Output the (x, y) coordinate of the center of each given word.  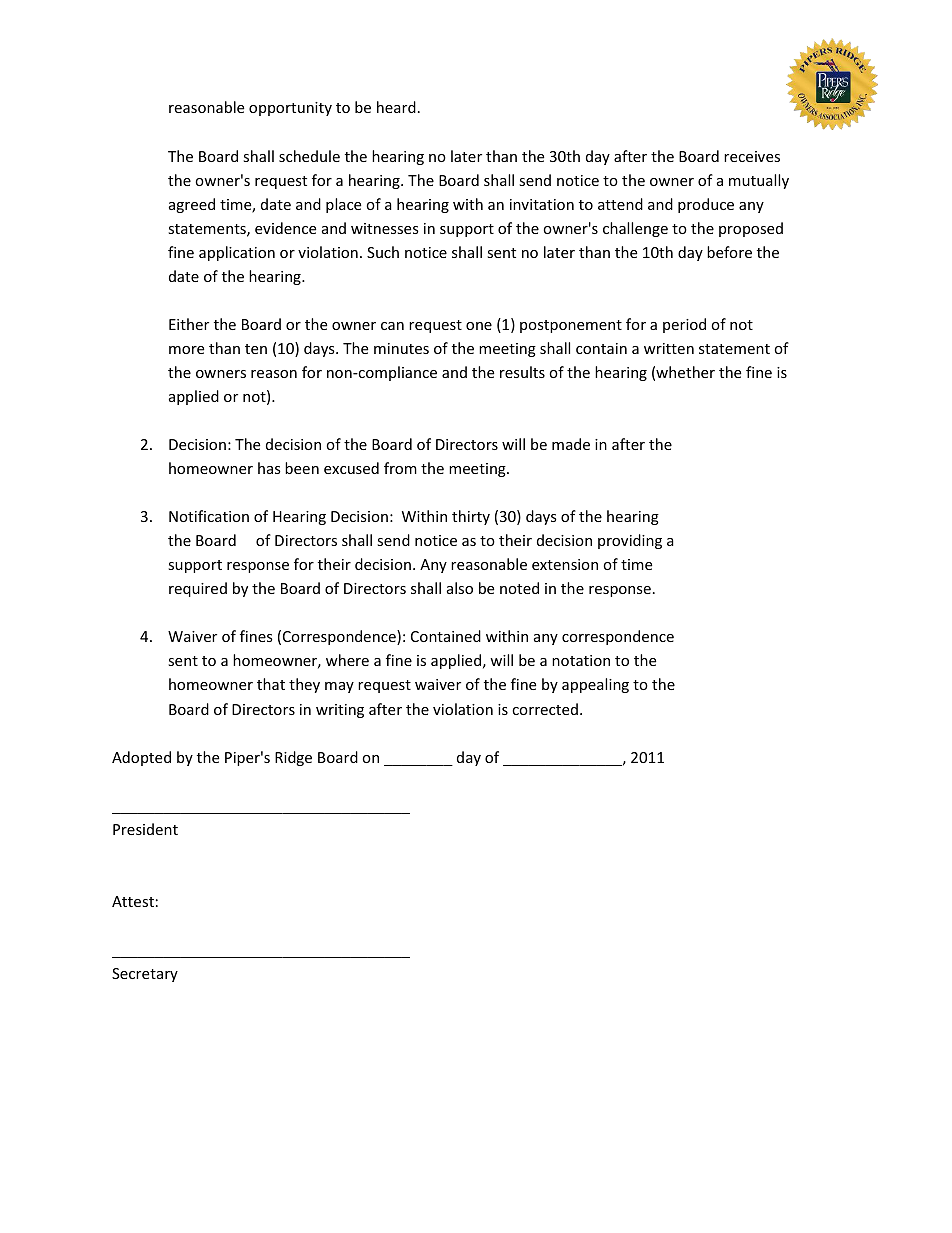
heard (396, 107)
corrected (545, 709)
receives (752, 156)
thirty (471, 517)
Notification (209, 516)
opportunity (290, 109)
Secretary (145, 975)
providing (630, 541)
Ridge (293, 758)
